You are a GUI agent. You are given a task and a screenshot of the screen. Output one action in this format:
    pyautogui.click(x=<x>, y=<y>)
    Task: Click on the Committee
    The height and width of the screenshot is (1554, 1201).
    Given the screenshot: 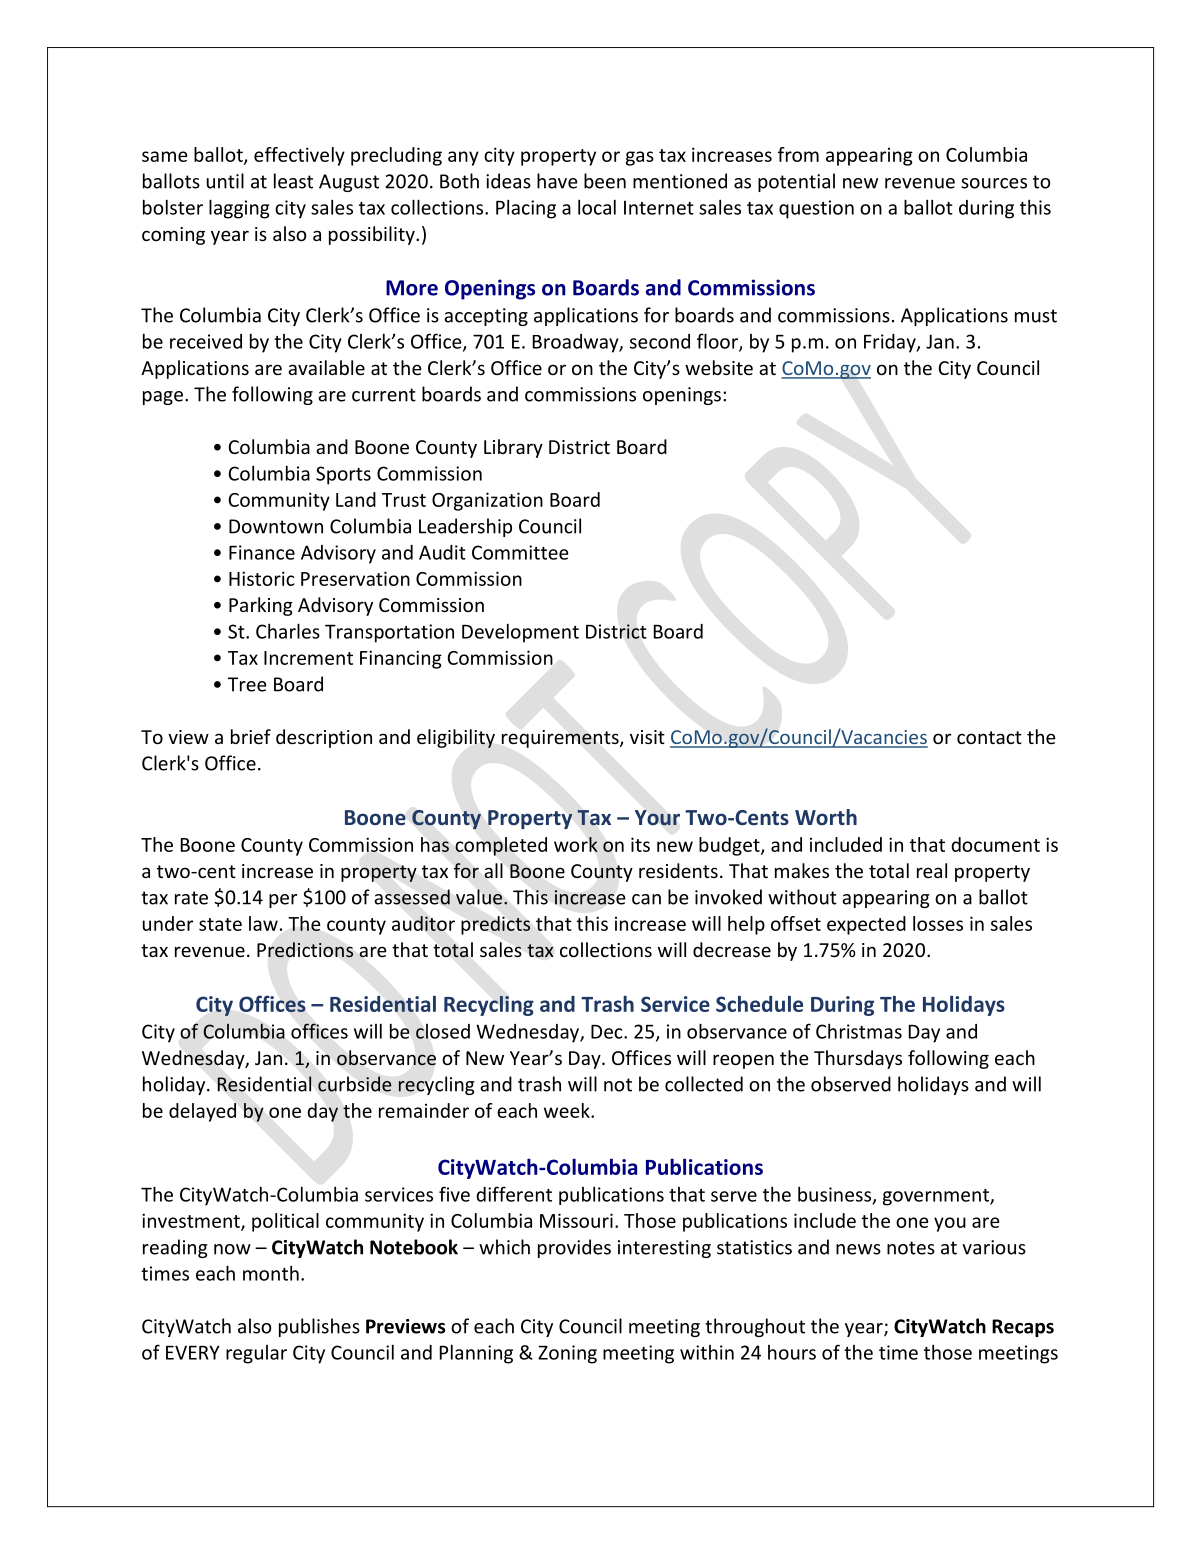 What is the action you would take?
    pyautogui.click(x=520, y=552)
